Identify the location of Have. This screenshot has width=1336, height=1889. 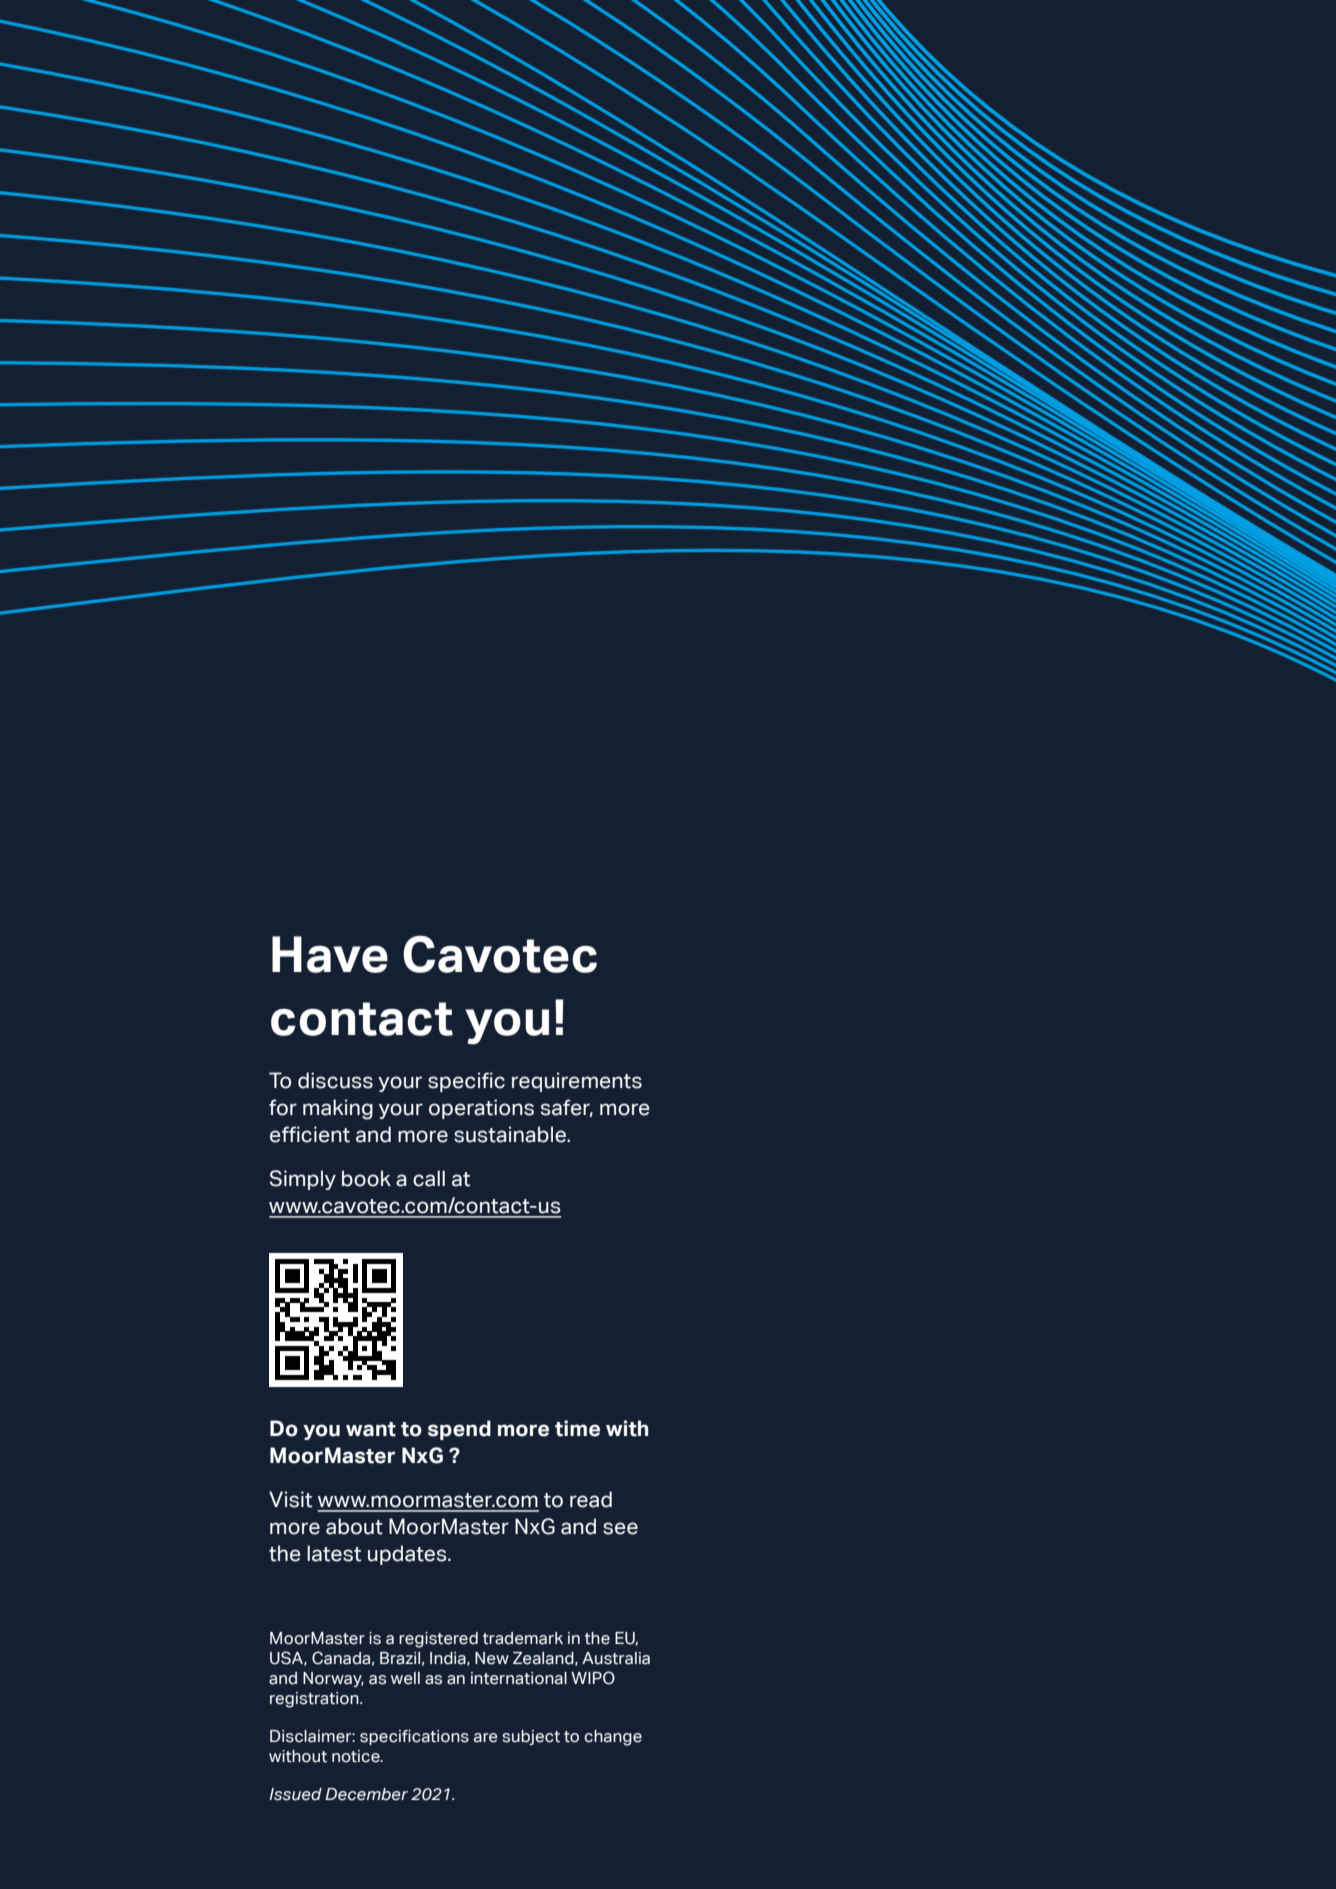
(330, 954).
